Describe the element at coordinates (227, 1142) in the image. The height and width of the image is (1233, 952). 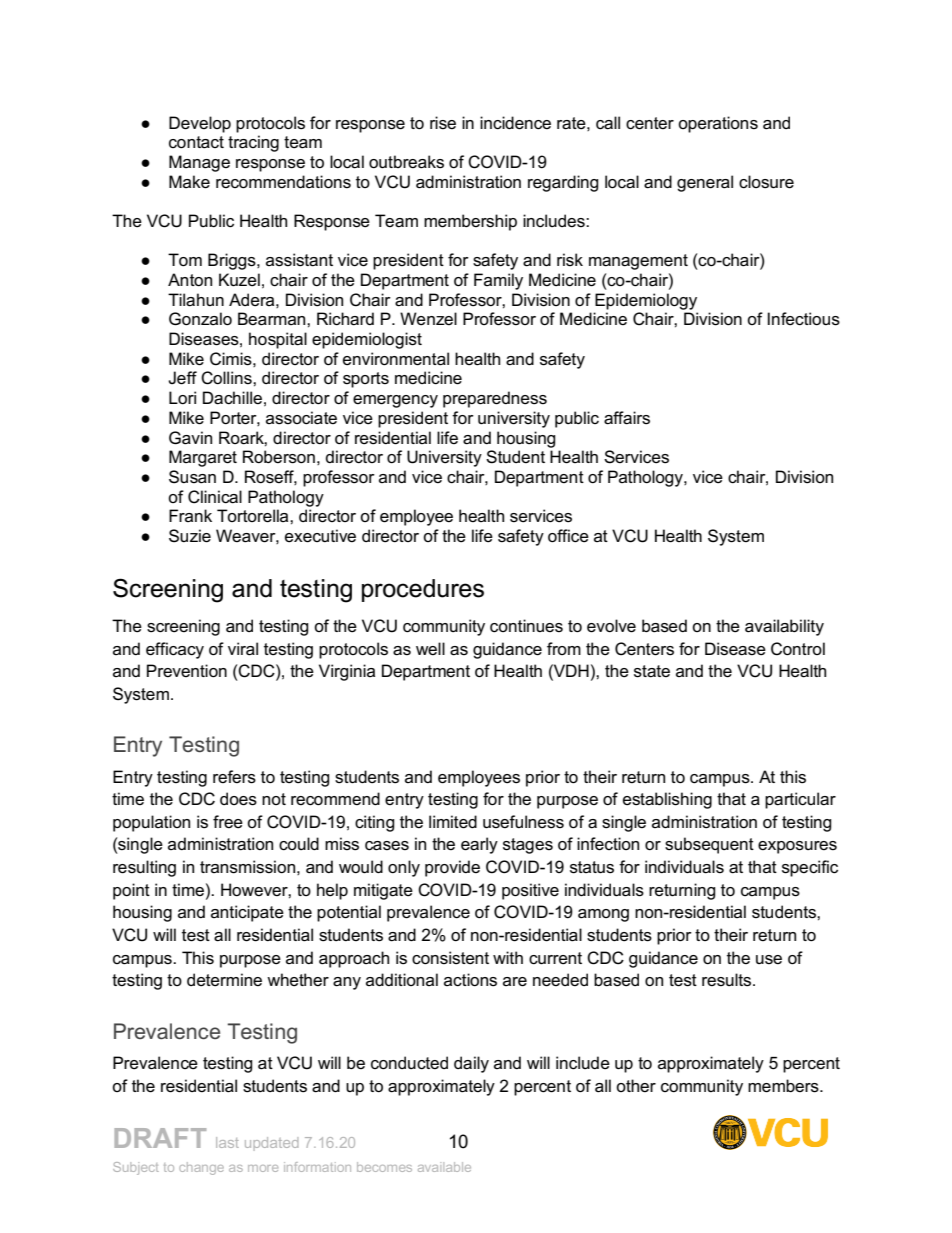
I see `last` at that location.
